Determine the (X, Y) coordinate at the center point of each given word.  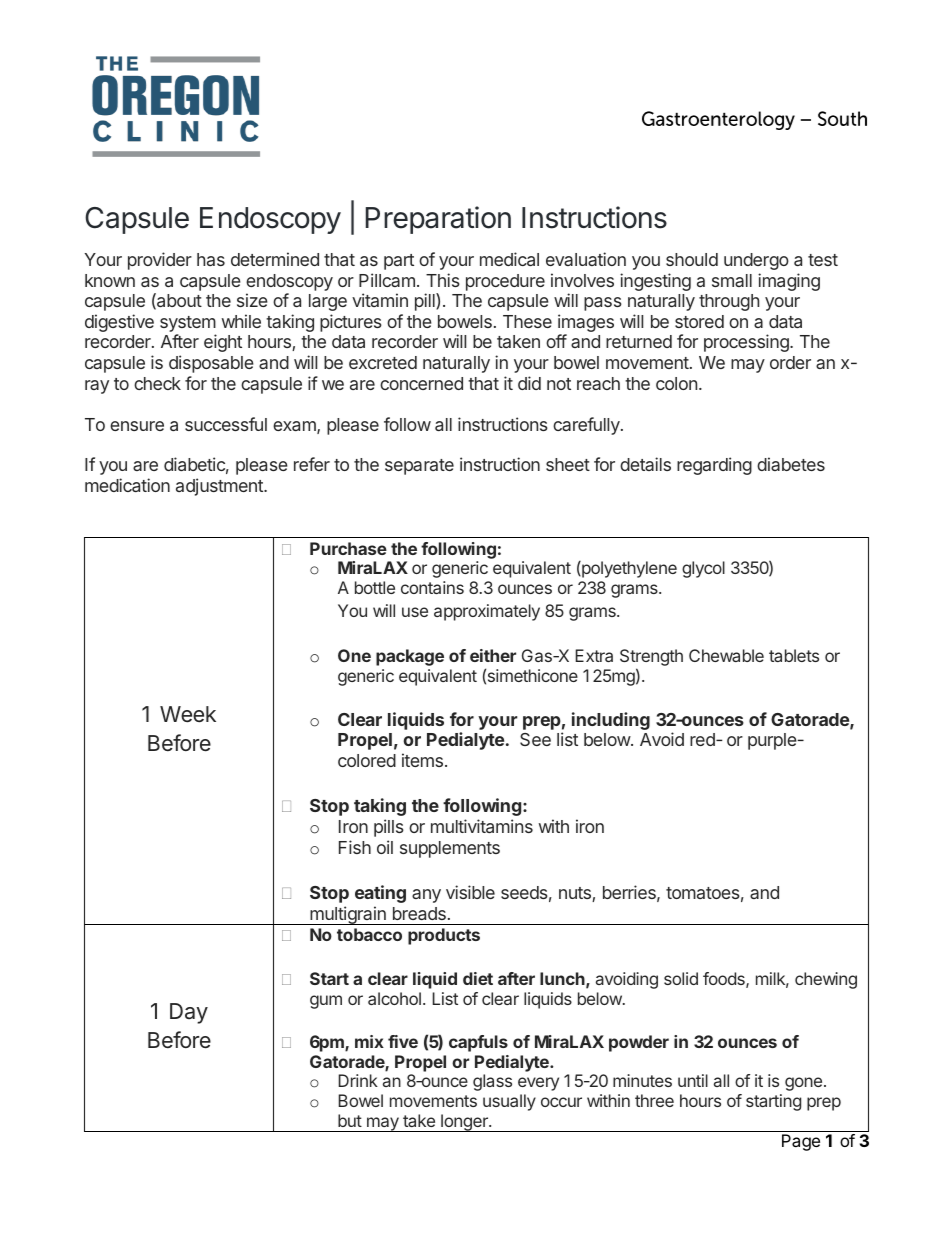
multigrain (348, 915)
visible (470, 892)
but (350, 1120)
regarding (714, 466)
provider (160, 261)
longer (464, 1123)
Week (188, 714)
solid (681, 978)
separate (419, 467)
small (732, 280)
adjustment (220, 487)
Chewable (726, 655)
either (493, 655)
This (443, 280)
